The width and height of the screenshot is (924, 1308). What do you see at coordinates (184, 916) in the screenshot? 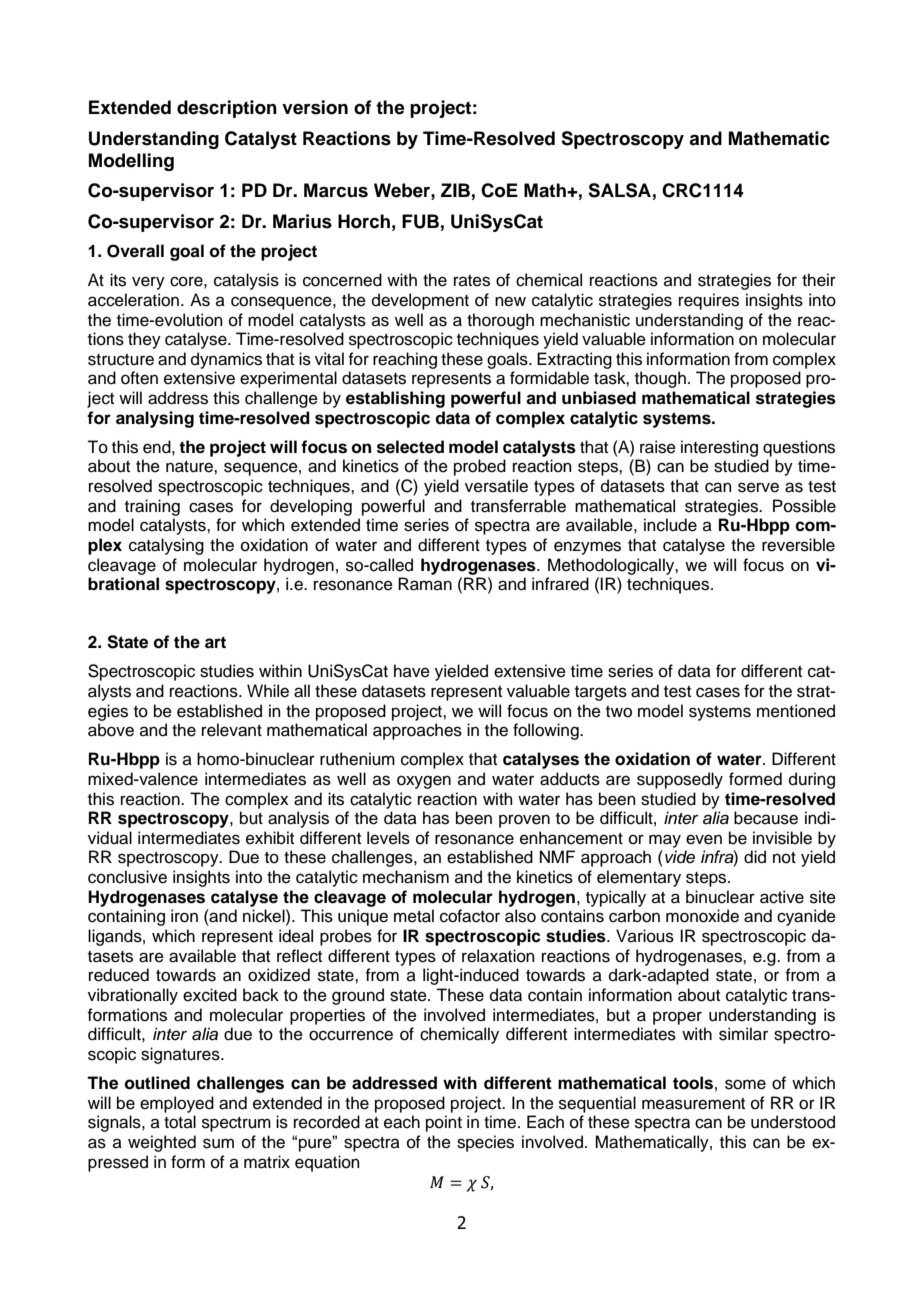
I see `iron` at bounding box center [184, 916].
